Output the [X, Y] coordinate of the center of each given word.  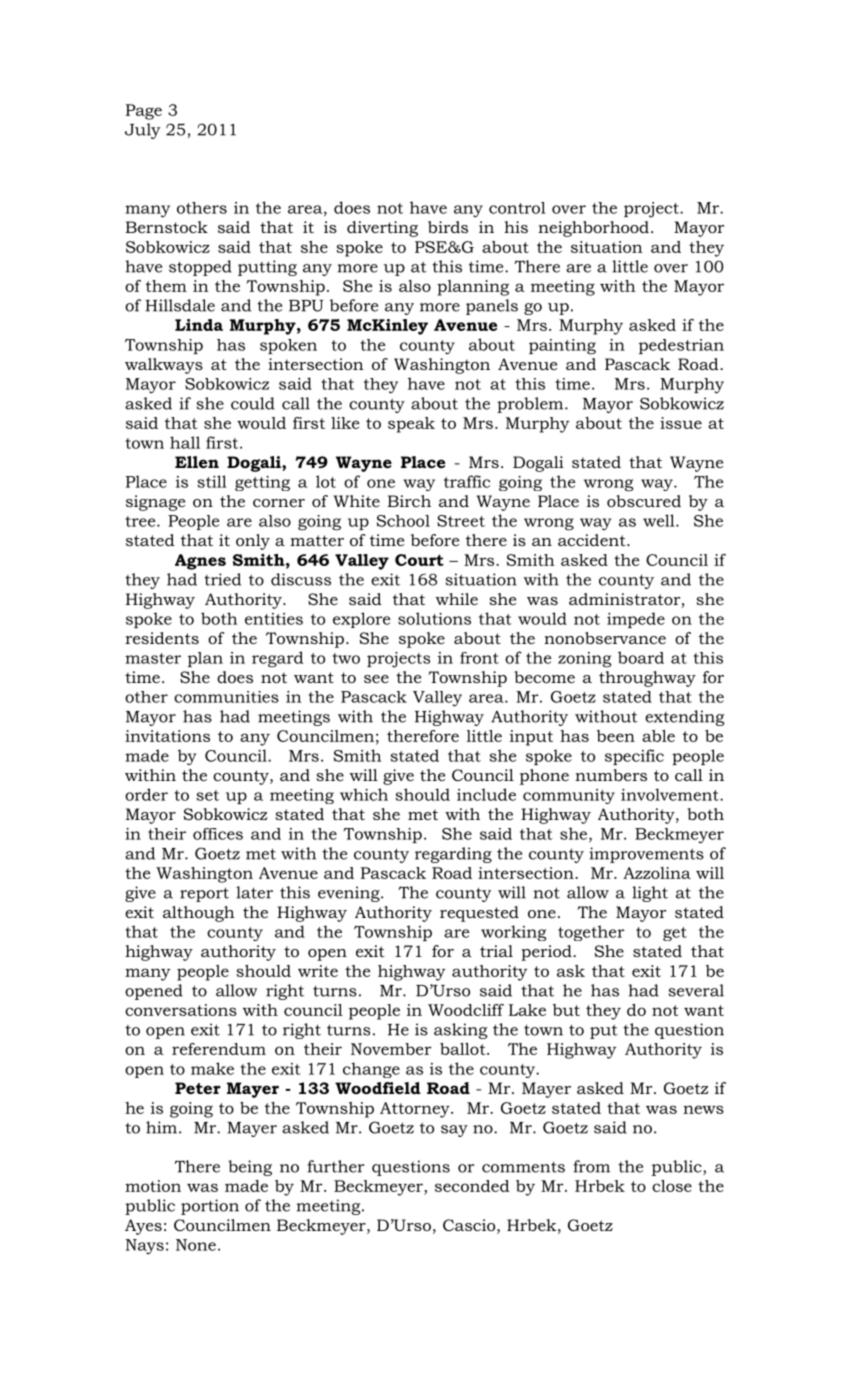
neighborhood [593, 229]
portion [210, 1207]
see [376, 679]
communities [226, 697]
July [142, 131]
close [672, 1186]
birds [448, 227]
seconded [472, 1186]
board [641, 657]
